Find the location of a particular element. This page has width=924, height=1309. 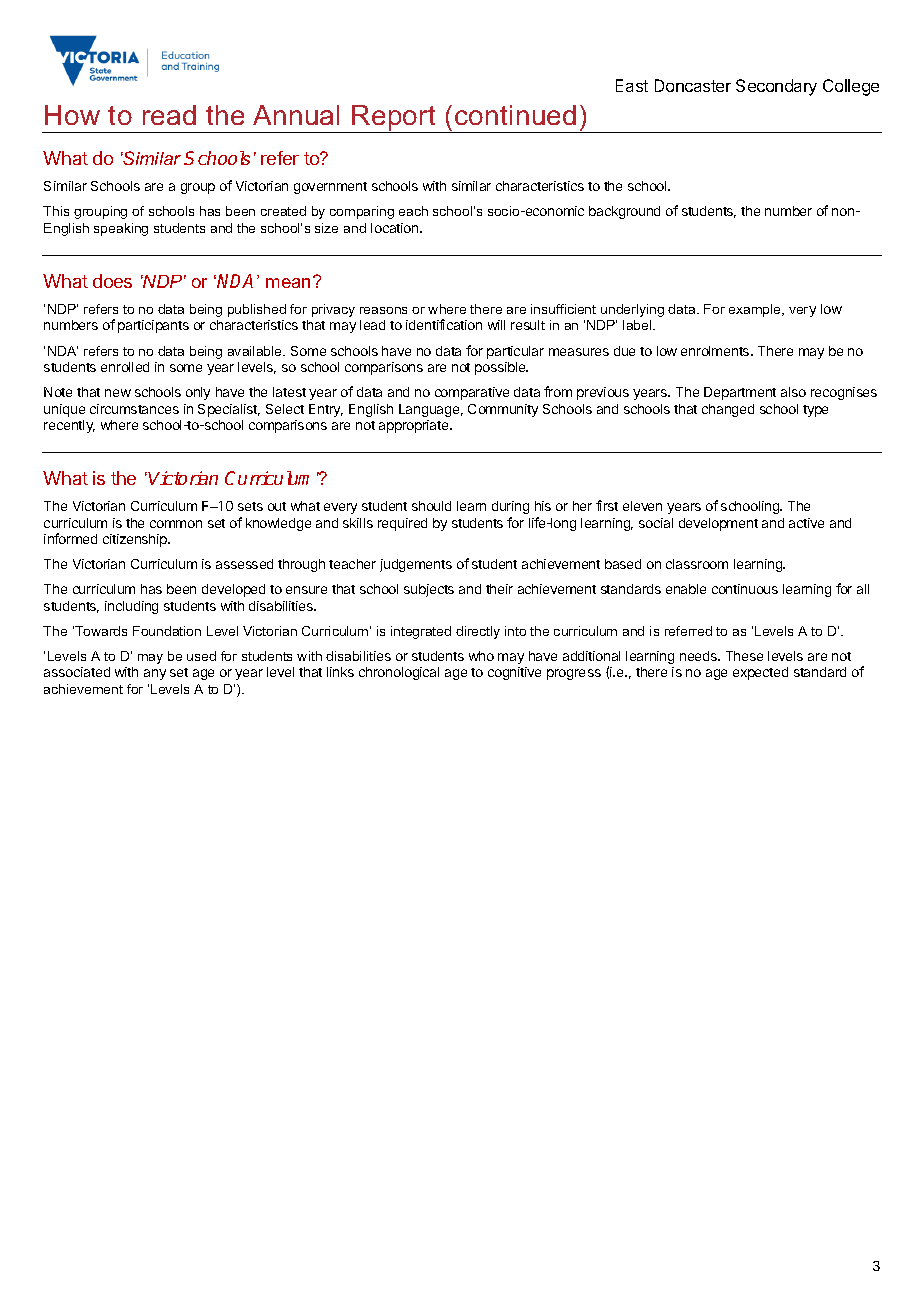

continued is located at coordinates (515, 115).
